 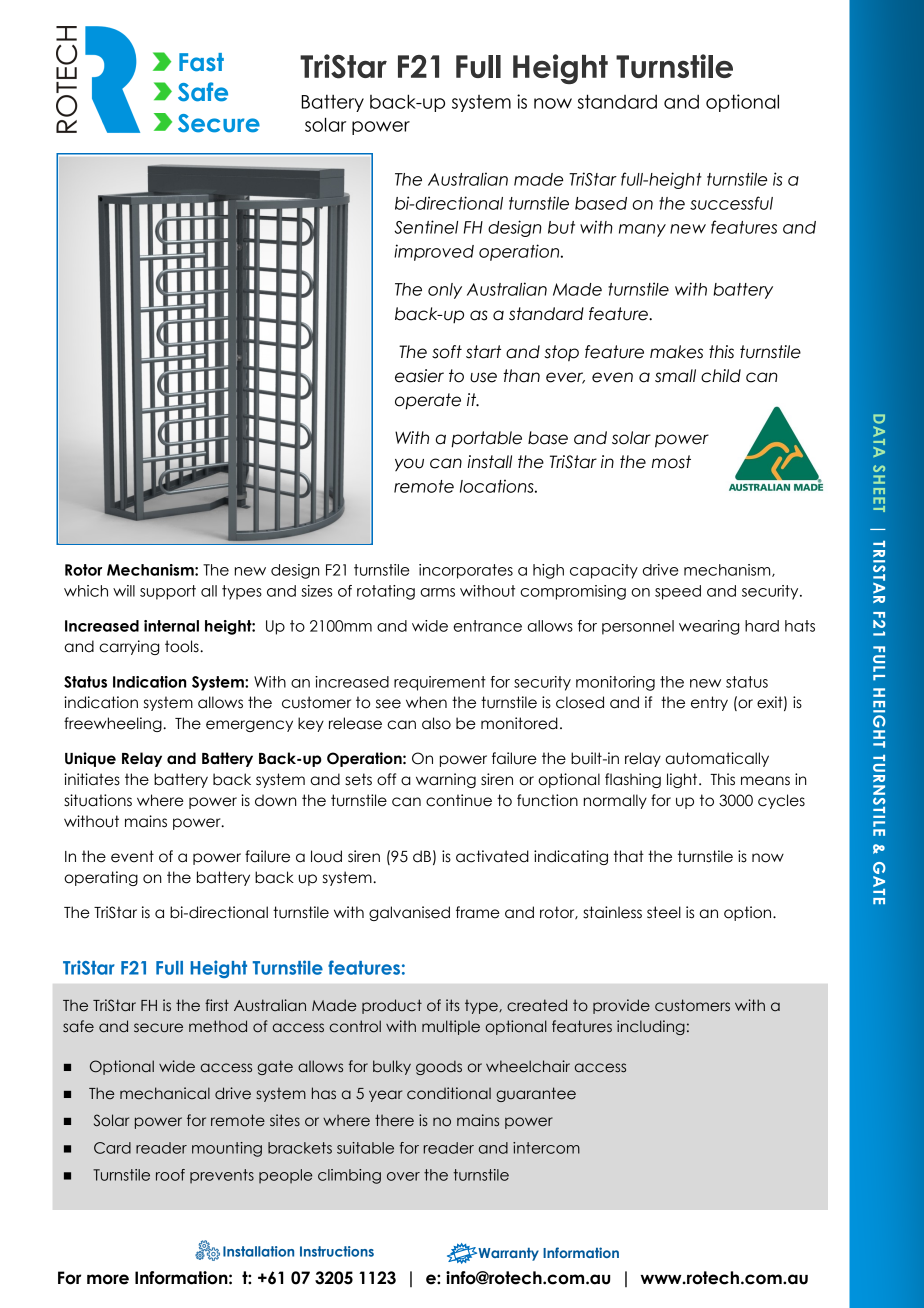 I want to click on its, so click(x=453, y=1005).
